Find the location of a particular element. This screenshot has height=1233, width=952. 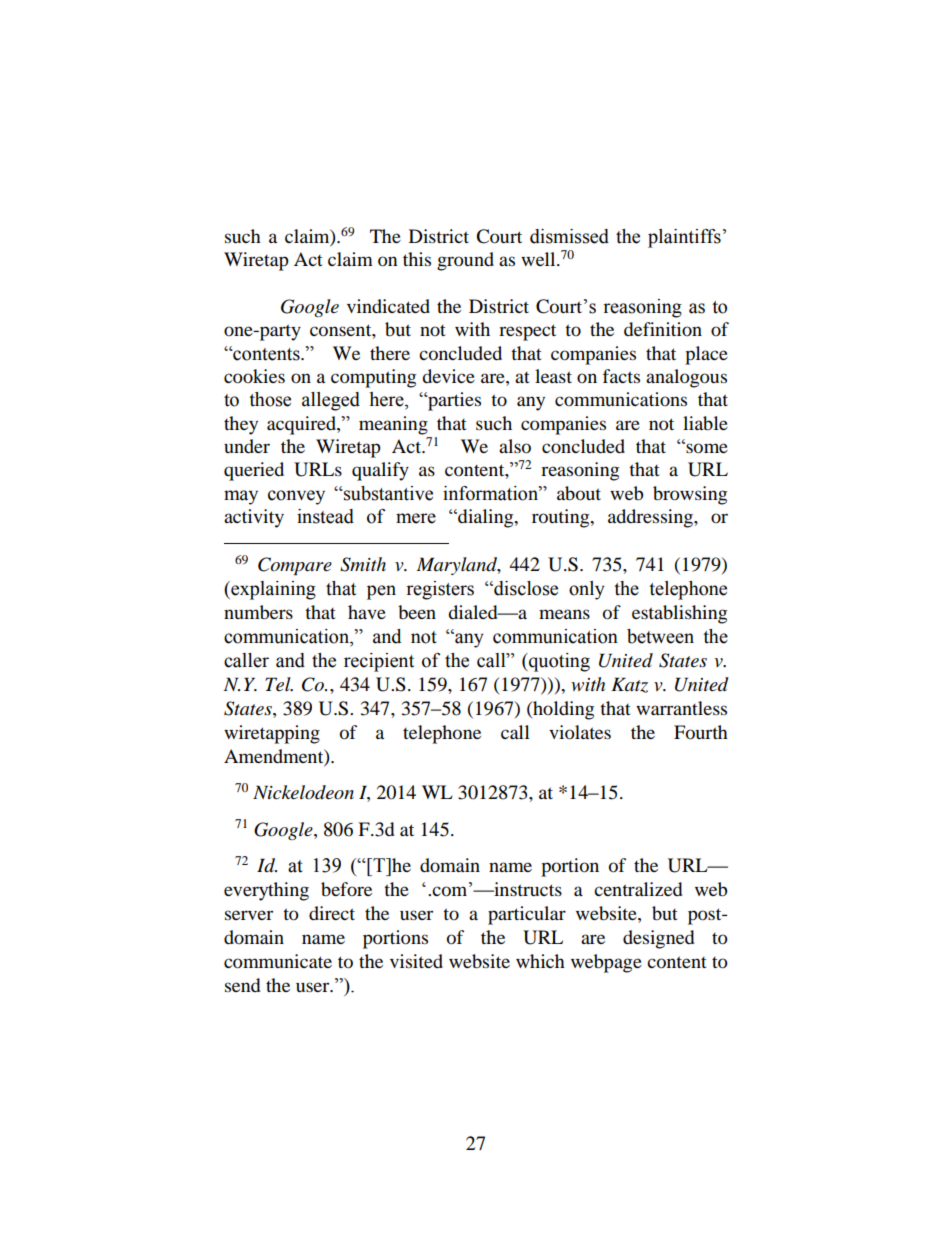

also is located at coordinates (515, 446).
